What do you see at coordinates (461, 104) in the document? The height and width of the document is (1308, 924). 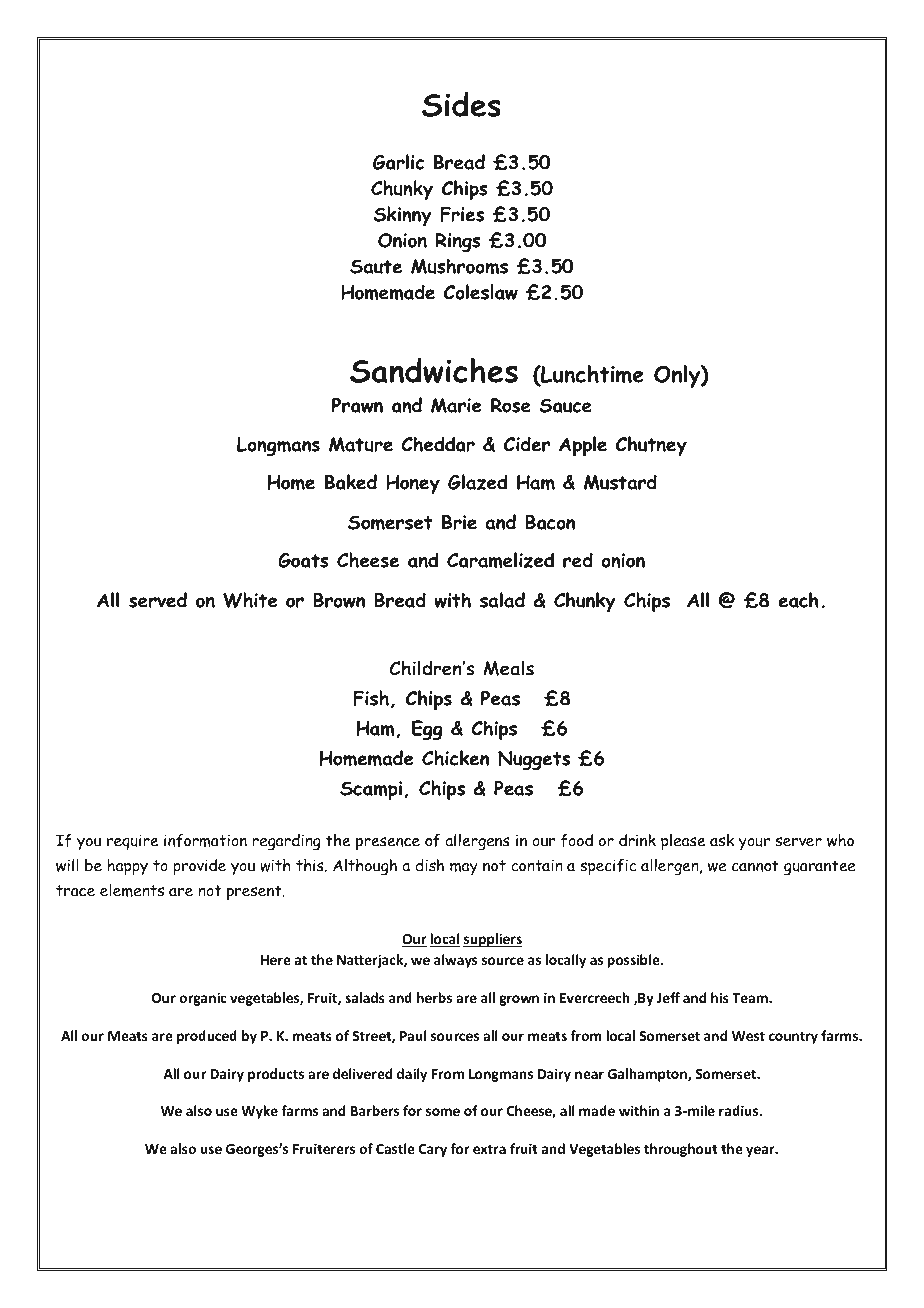 I see `Sides` at bounding box center [461, 104].
